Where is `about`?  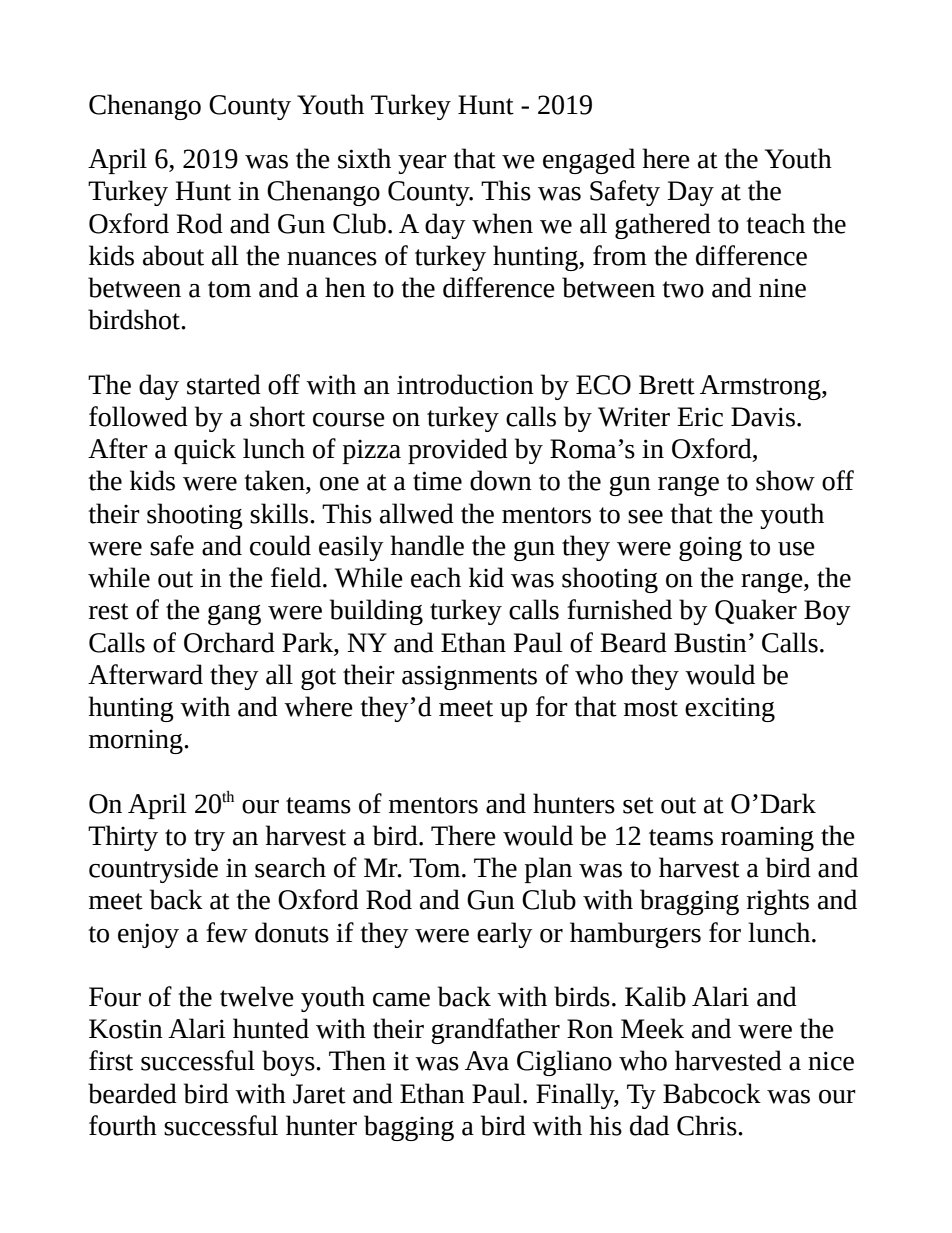 about is located at coordinates (173, 255).
